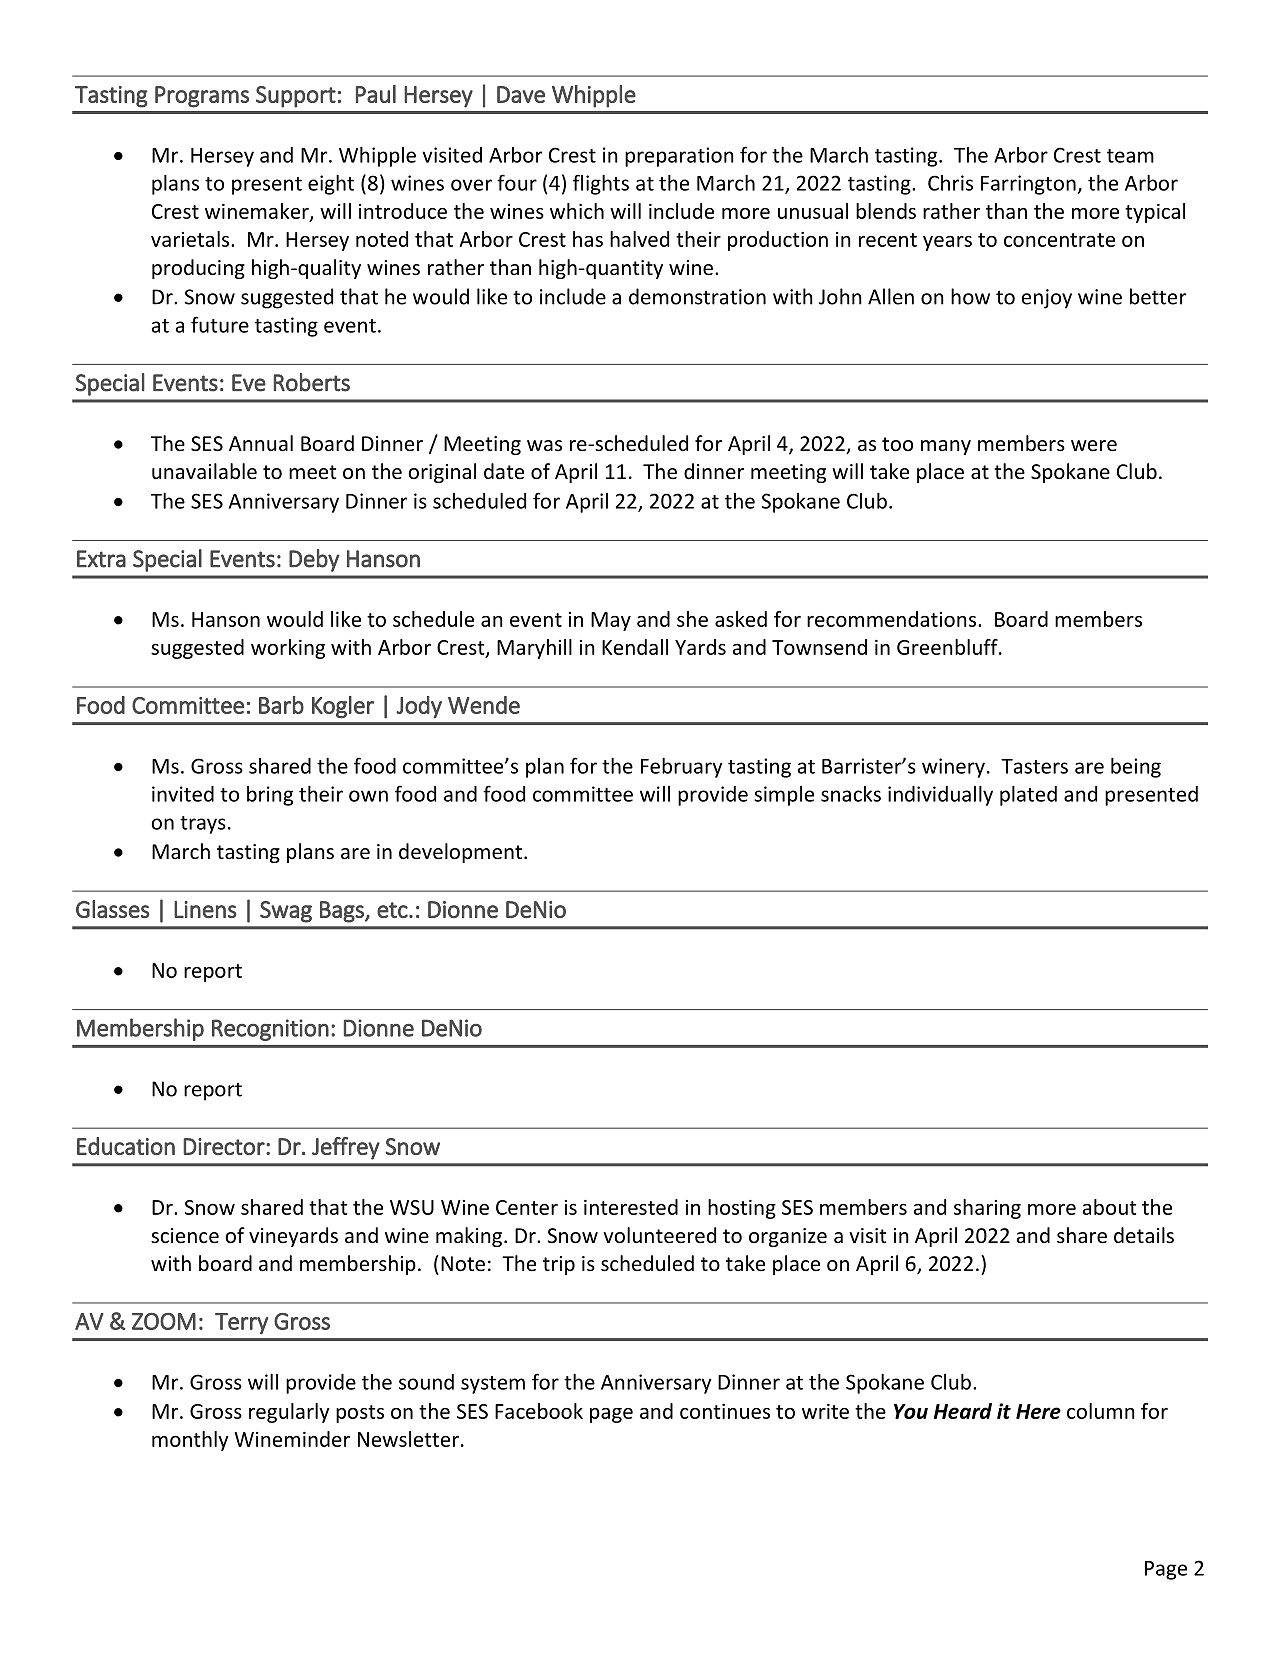 The height and width of the image is (1657, 1280). Describe the element at coordinates (539, 1411) in the image. I see `Facebook` at that location.
